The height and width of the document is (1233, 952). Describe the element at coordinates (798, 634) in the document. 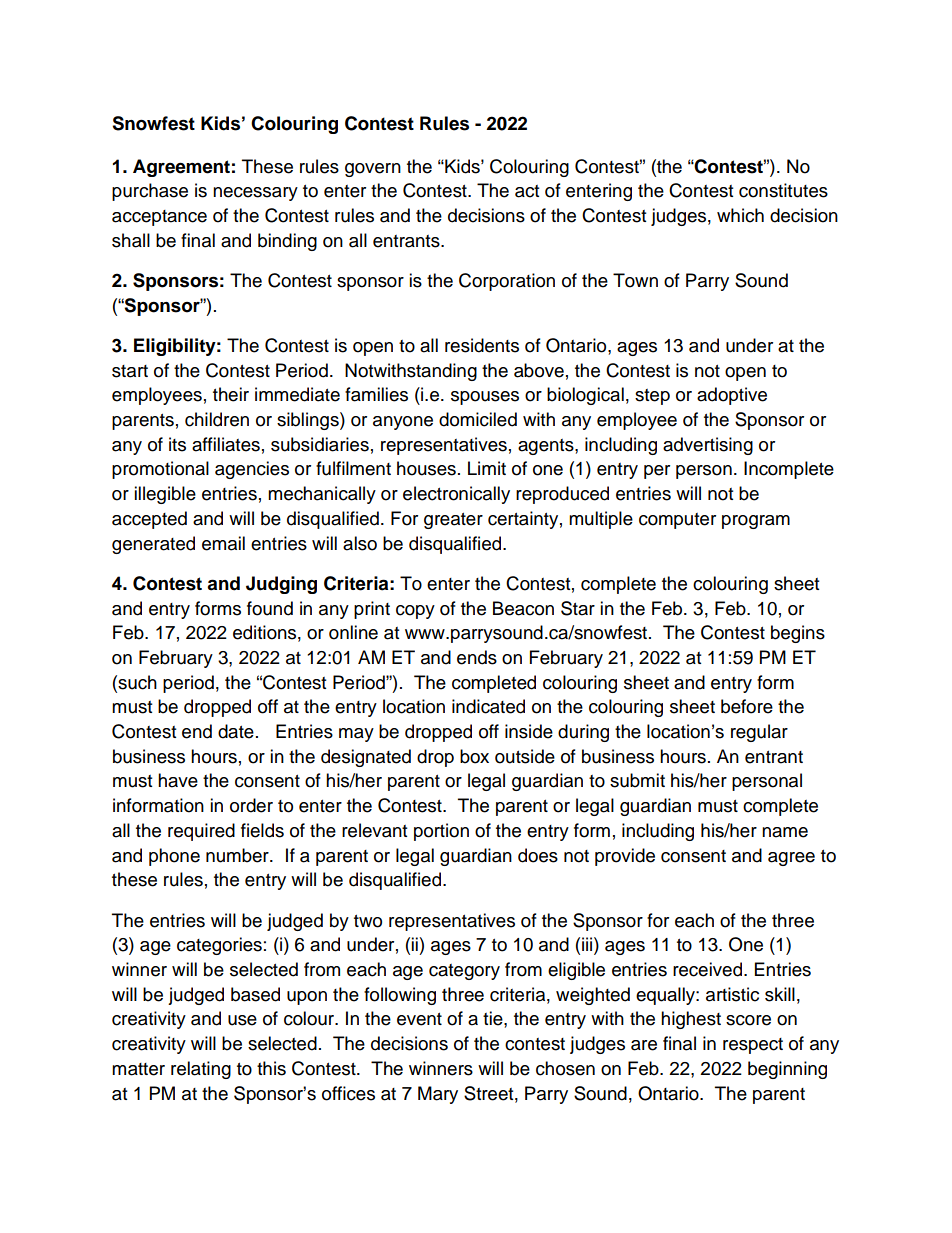

I see `begins` at that location.
